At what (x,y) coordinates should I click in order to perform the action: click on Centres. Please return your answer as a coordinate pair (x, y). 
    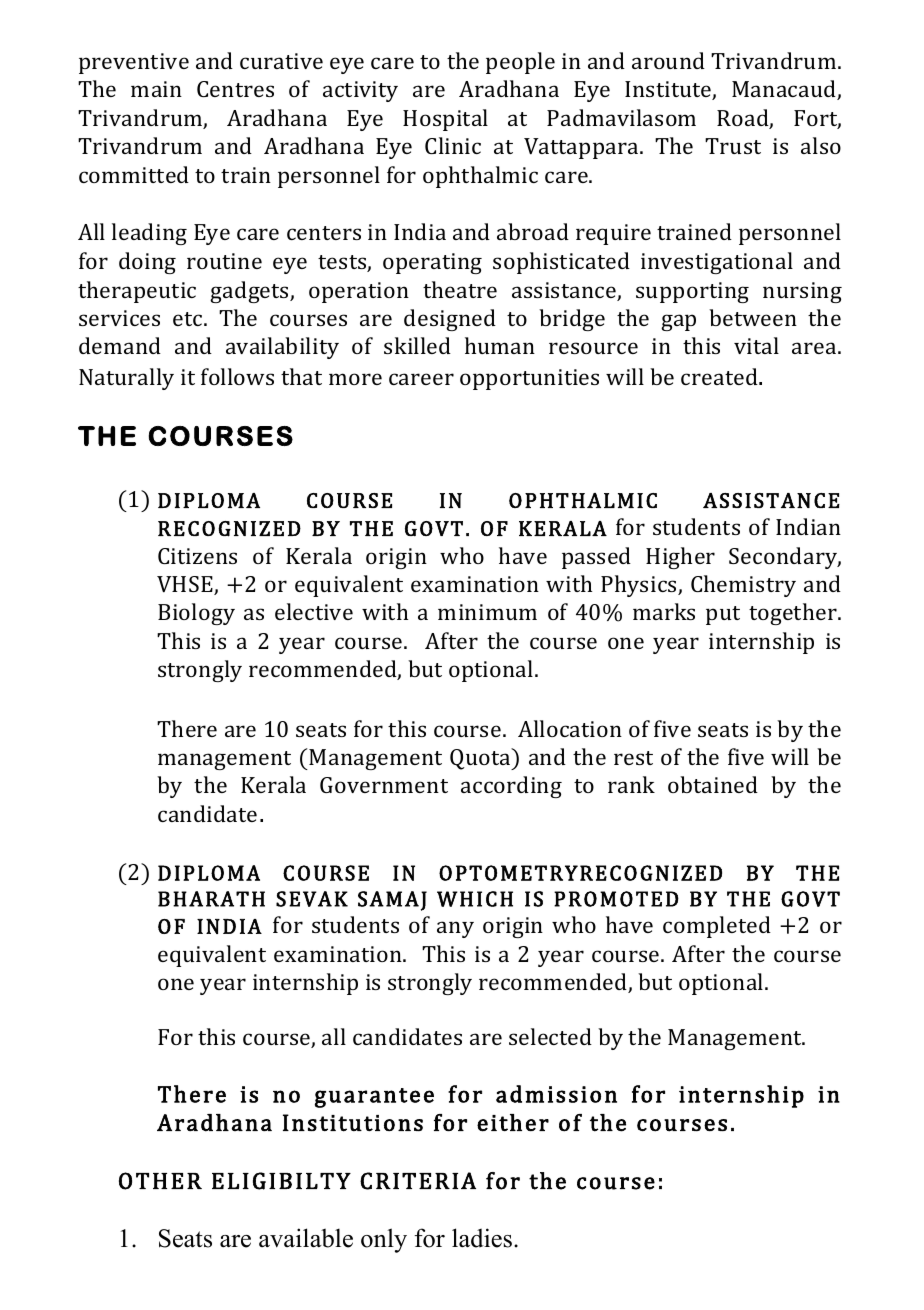
    Looking at the image, I should click on (235, 89).
